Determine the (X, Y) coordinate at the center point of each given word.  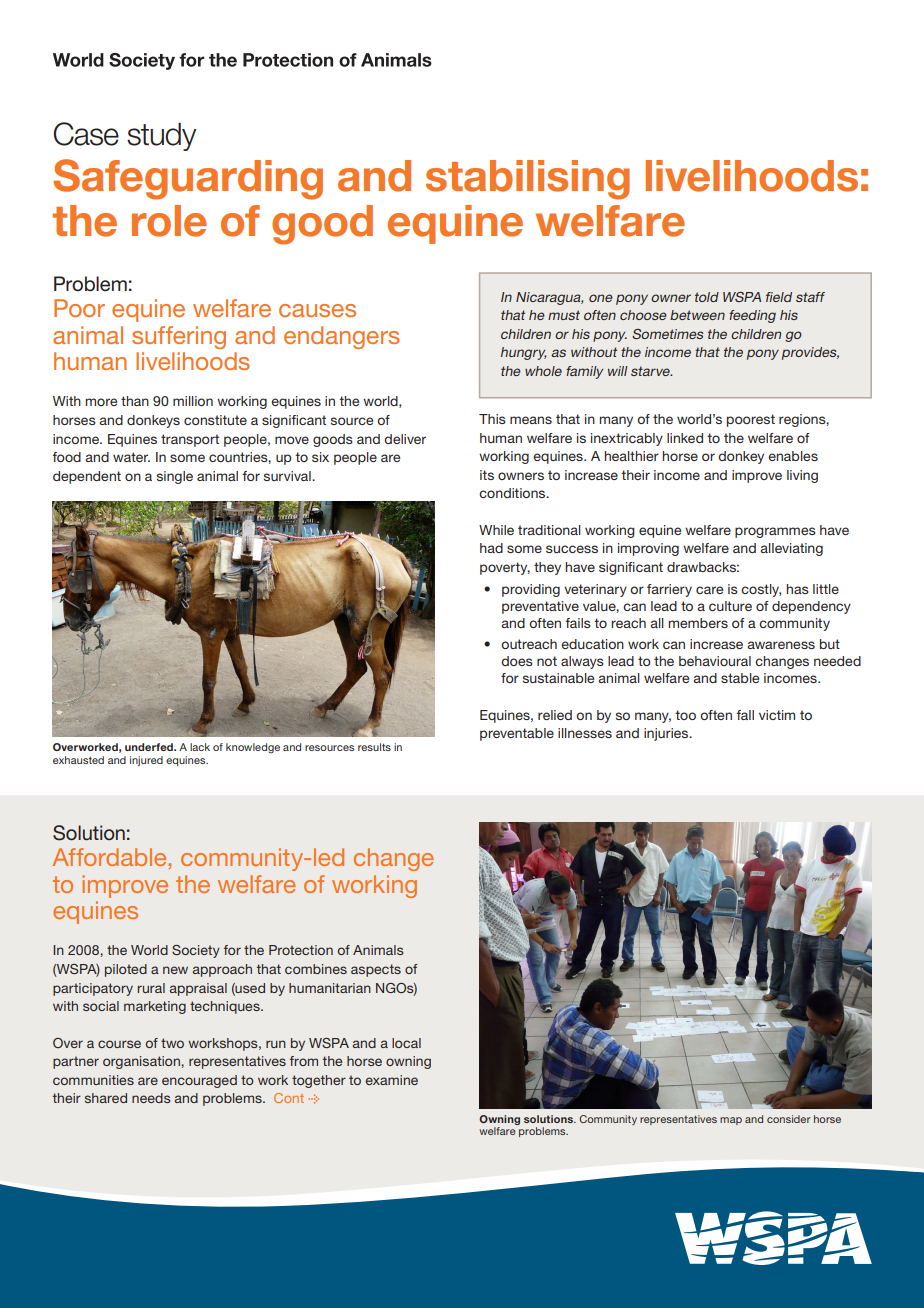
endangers (342, 337)
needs (151, 1098)
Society (196, 951)
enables (793, 456)
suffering (179, 337)
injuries (667, 734)
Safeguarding (188, 179)
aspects (376, 970)
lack (200, 747)
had (491, 548)
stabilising (528, 180)
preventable (517, 734)
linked (685, 438)
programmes (775, 532)
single (175, 477)
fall (745, 715)
